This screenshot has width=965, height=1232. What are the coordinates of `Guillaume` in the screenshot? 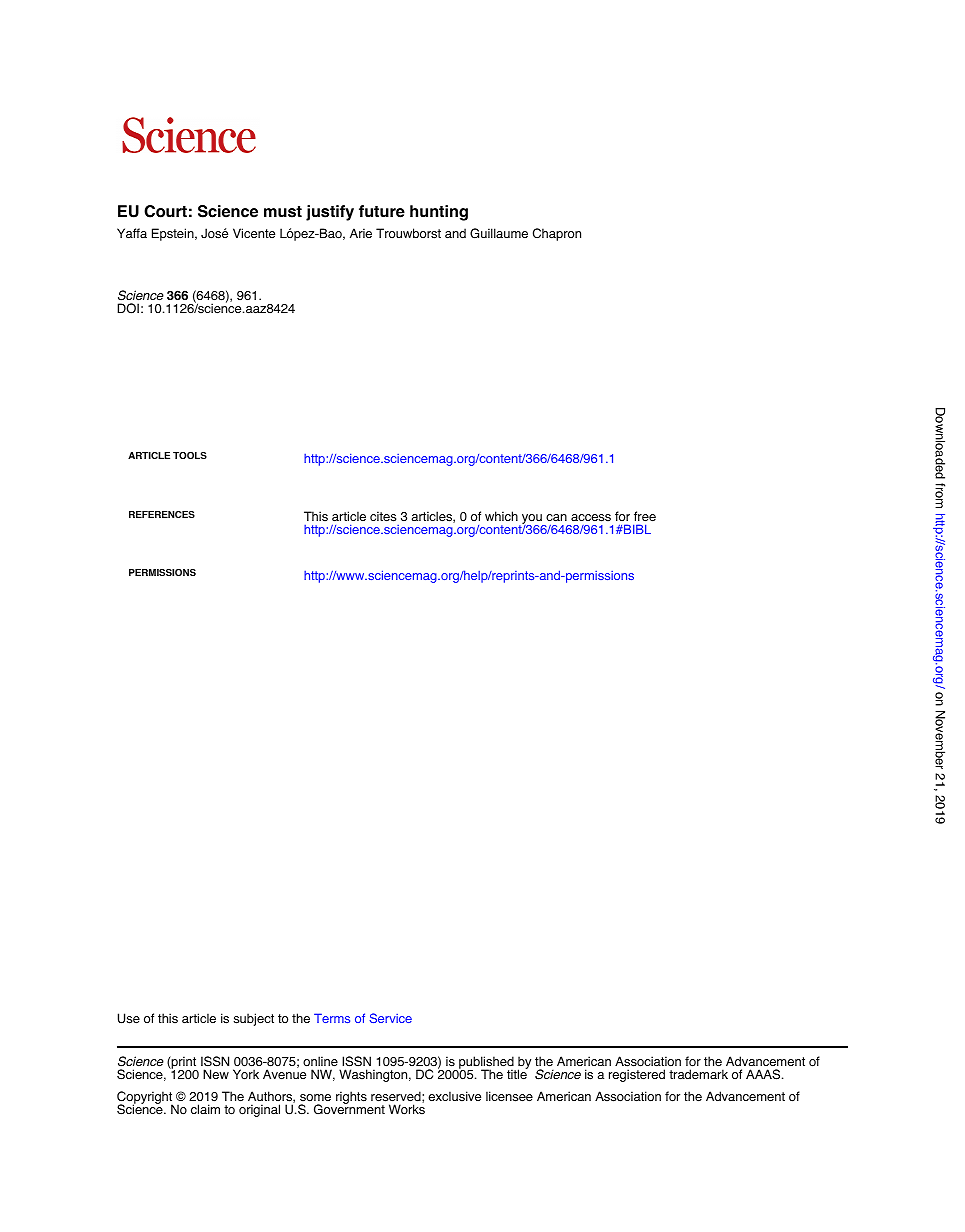 It's located at (499, 233).
